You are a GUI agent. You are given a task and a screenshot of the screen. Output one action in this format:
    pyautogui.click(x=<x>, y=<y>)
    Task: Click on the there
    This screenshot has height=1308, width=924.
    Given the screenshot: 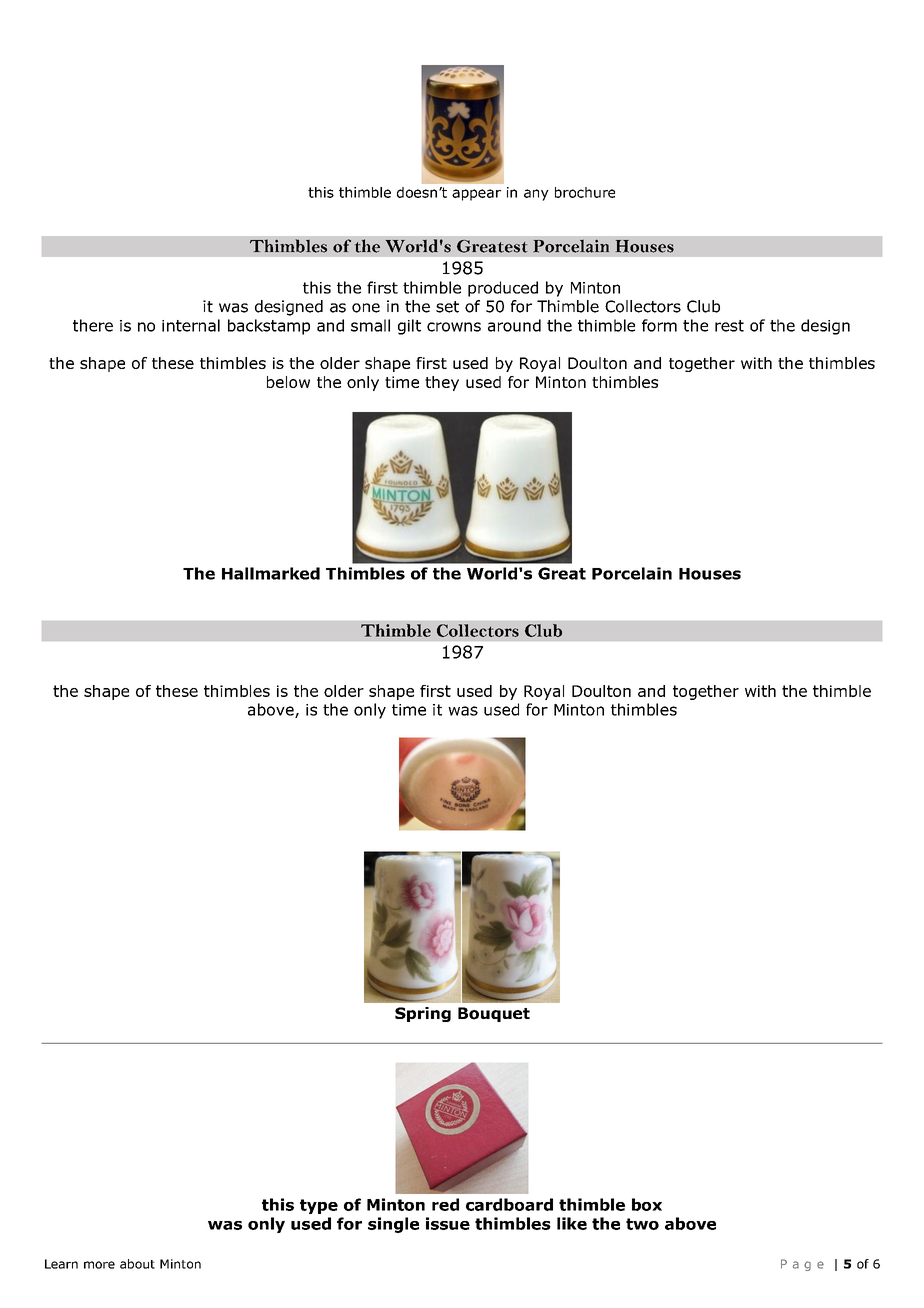 What is the action you would take?
    pyautogui.click(x=93, y=325)
